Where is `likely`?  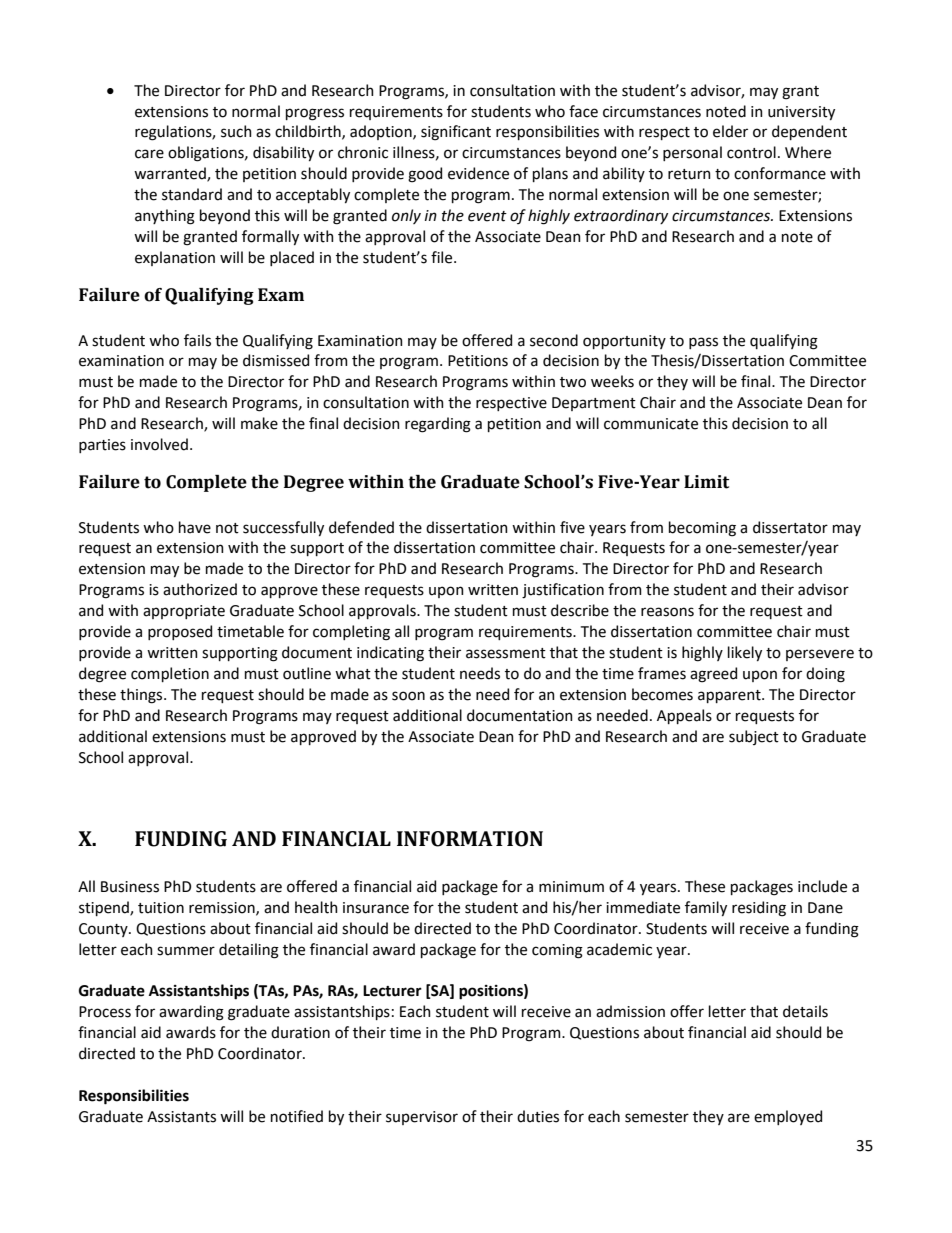
likely is located at coordinates (745, 653).
